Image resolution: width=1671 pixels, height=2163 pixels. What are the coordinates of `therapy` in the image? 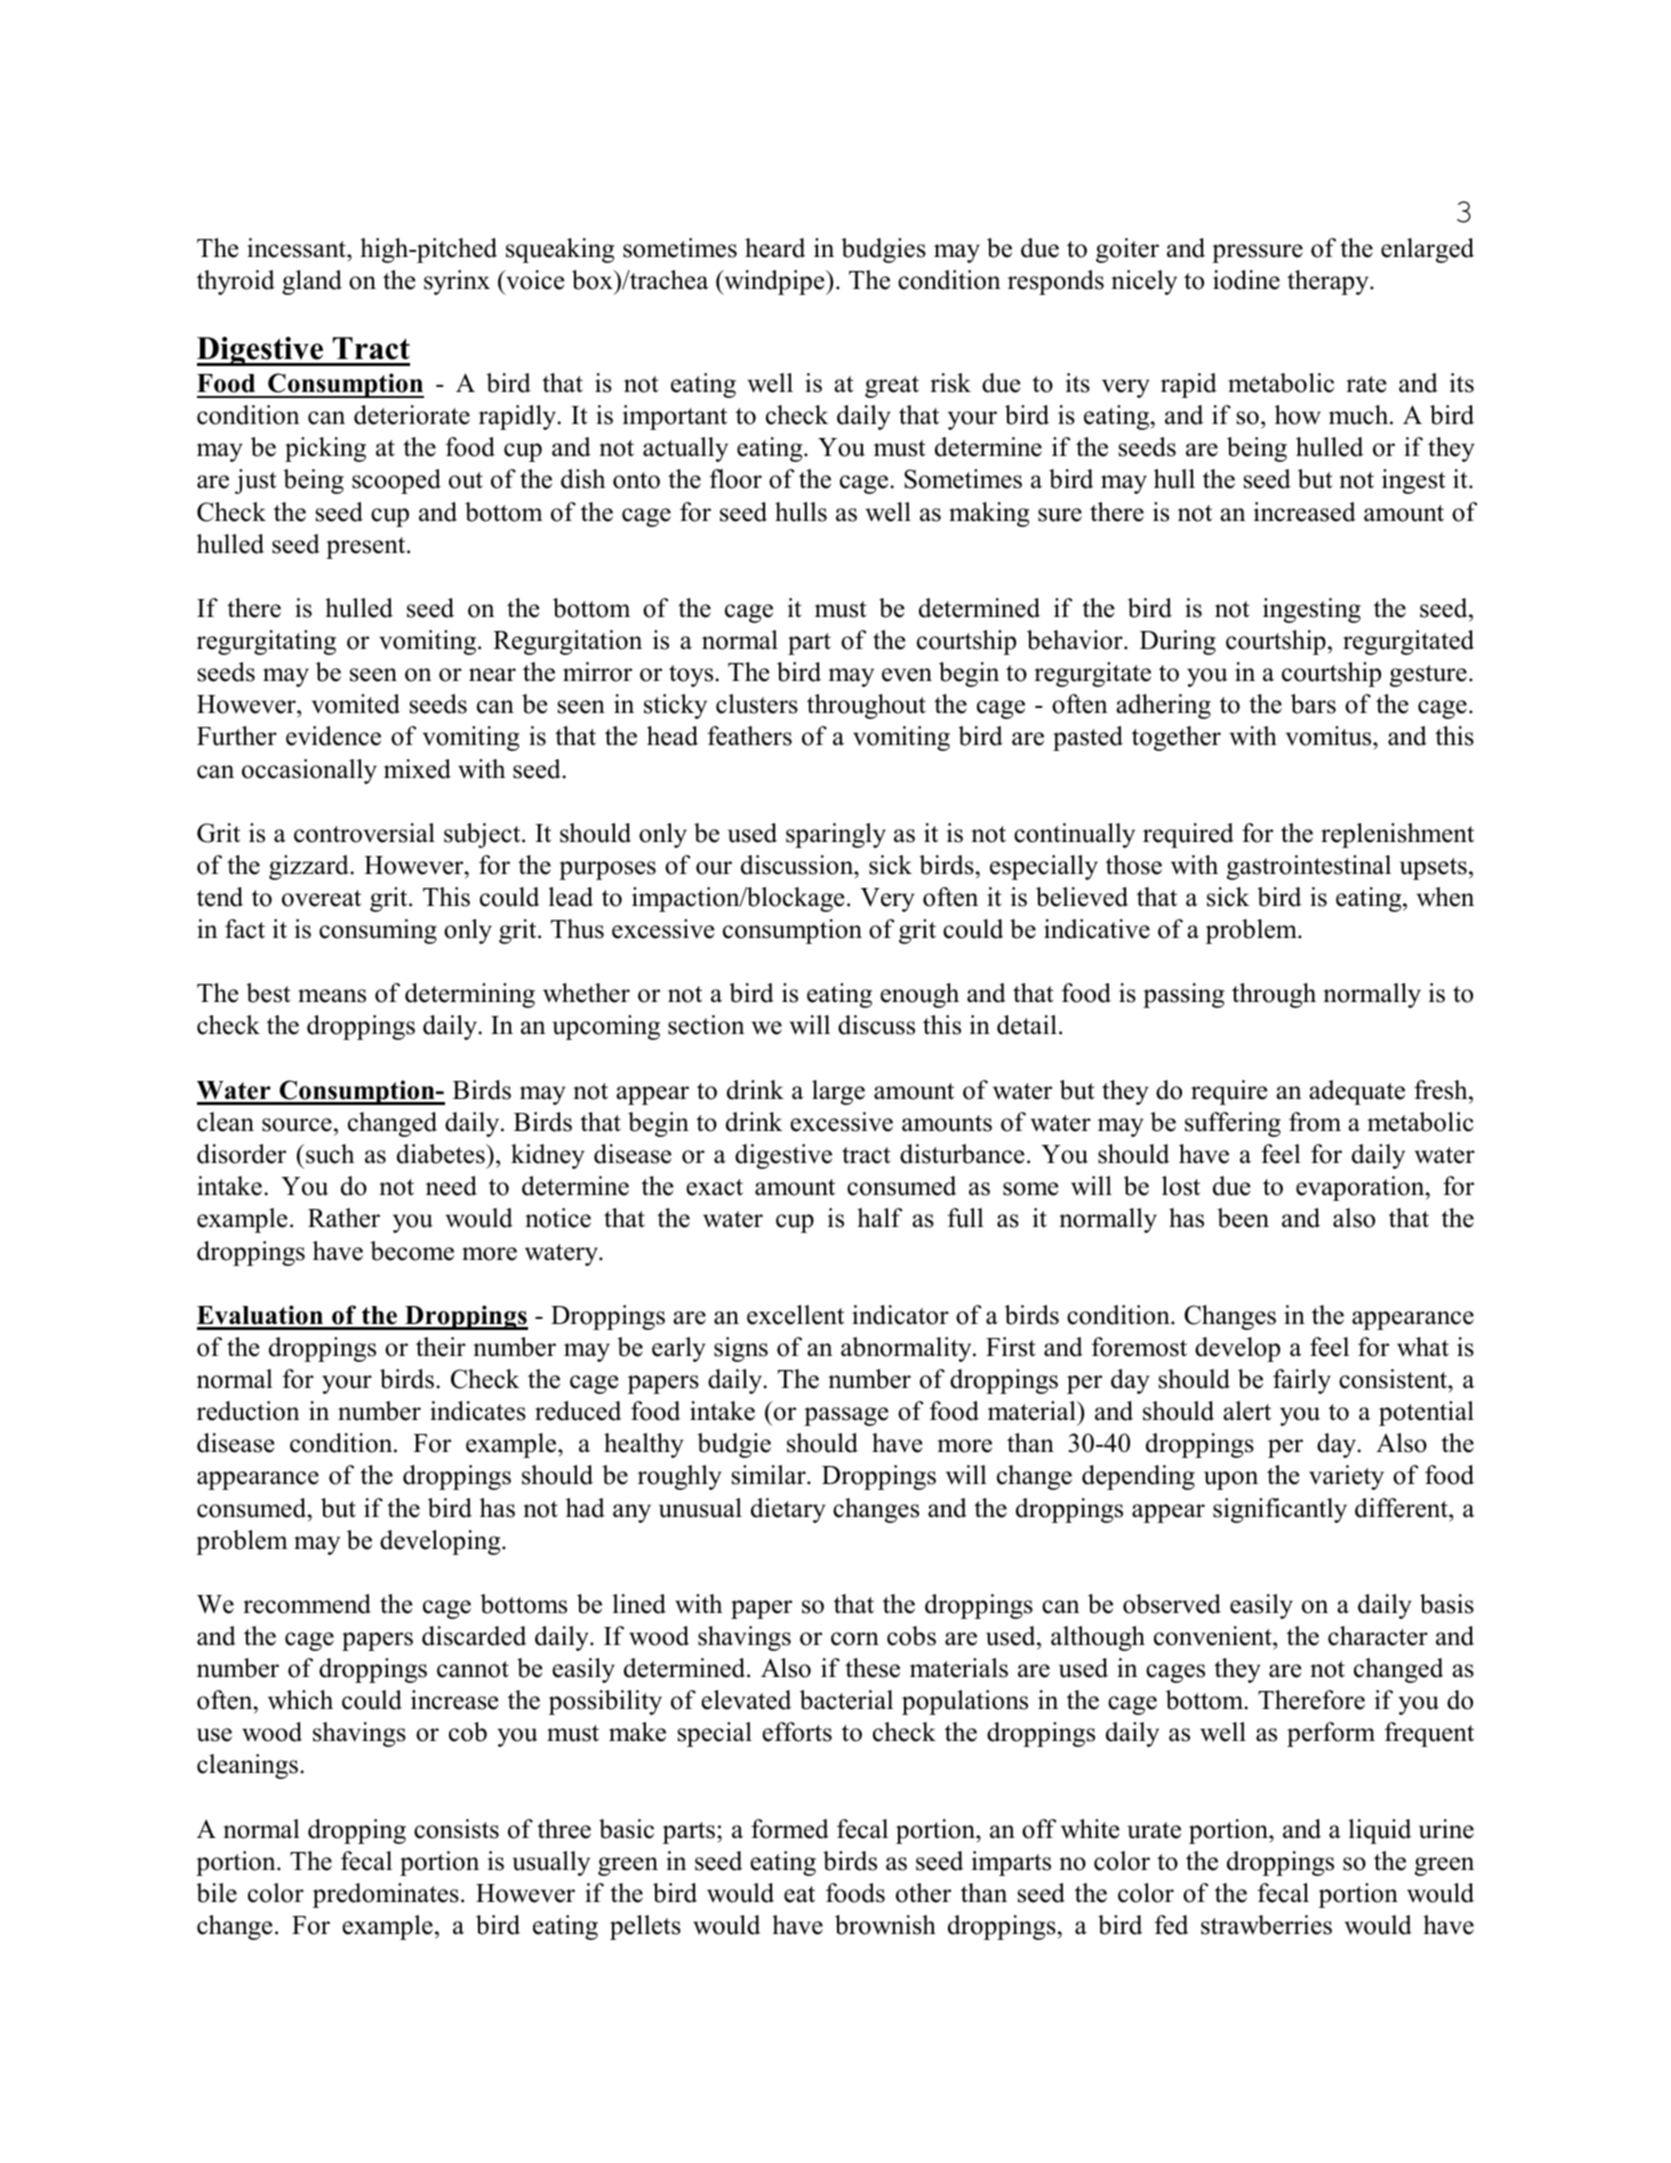 It's located at (1329, 282).
